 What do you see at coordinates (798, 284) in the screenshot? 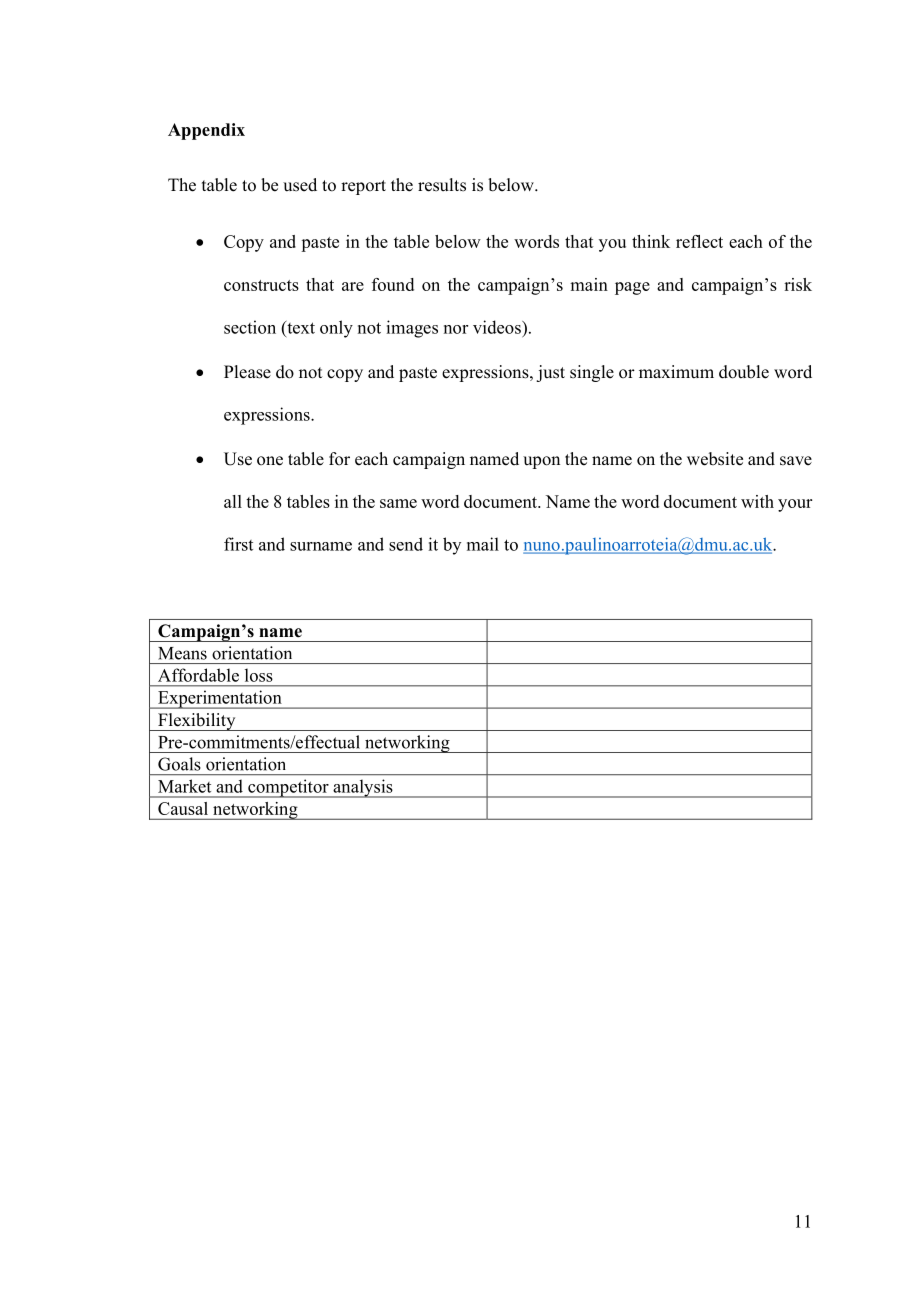
I see `risk` at bounding box center [798, 284].
